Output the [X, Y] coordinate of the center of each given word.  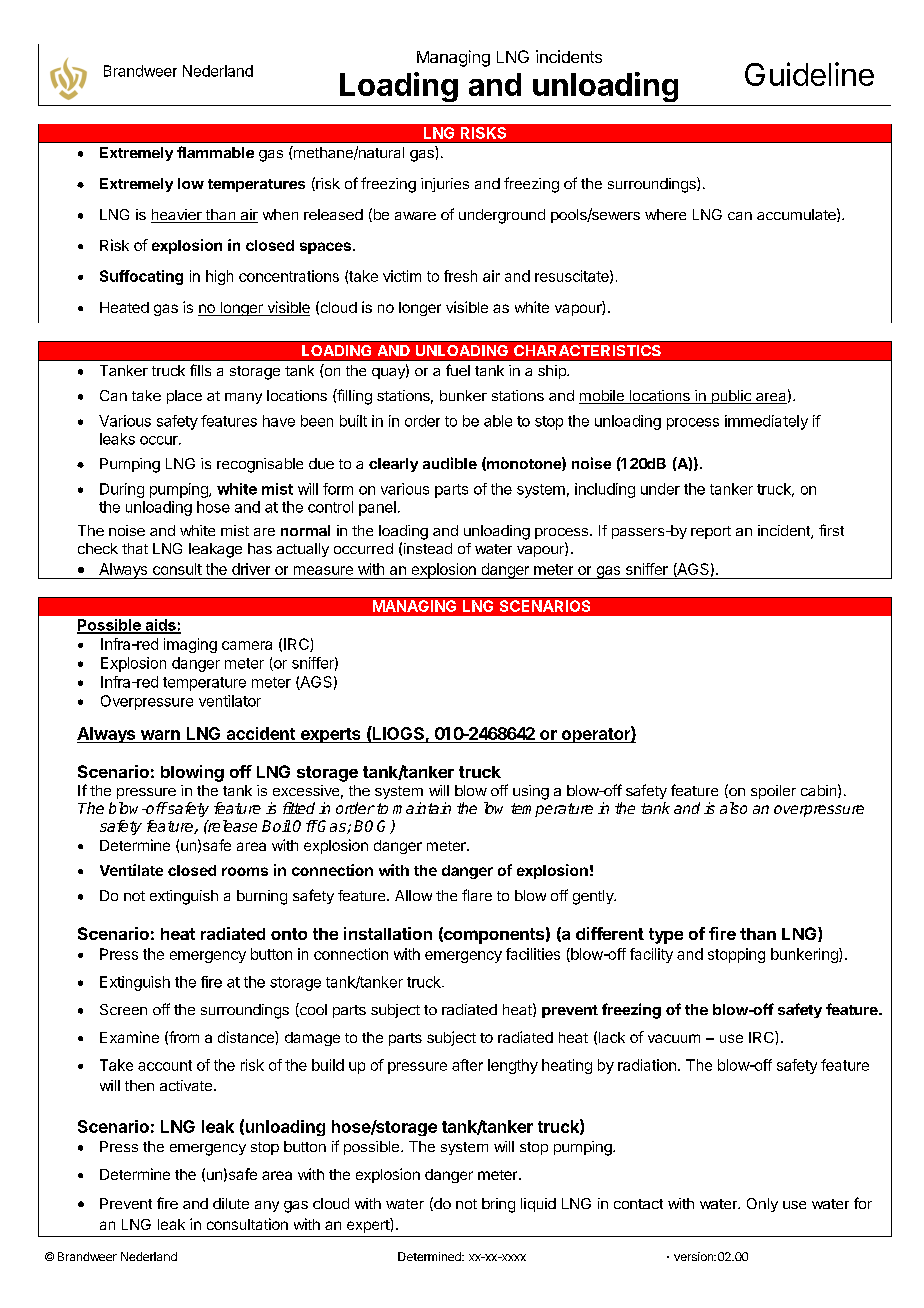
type [666, 936]
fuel [458, 370]
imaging [190, 645]
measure [323, 570]
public [731, 397]
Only [762, 1205]
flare [477, 895]
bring [498, 1205]
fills [200, 370]
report [711, 532]
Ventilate [131, 870]
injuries [445, 185]
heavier [177, 216]
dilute [231, 1203]
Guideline [809, 74]
